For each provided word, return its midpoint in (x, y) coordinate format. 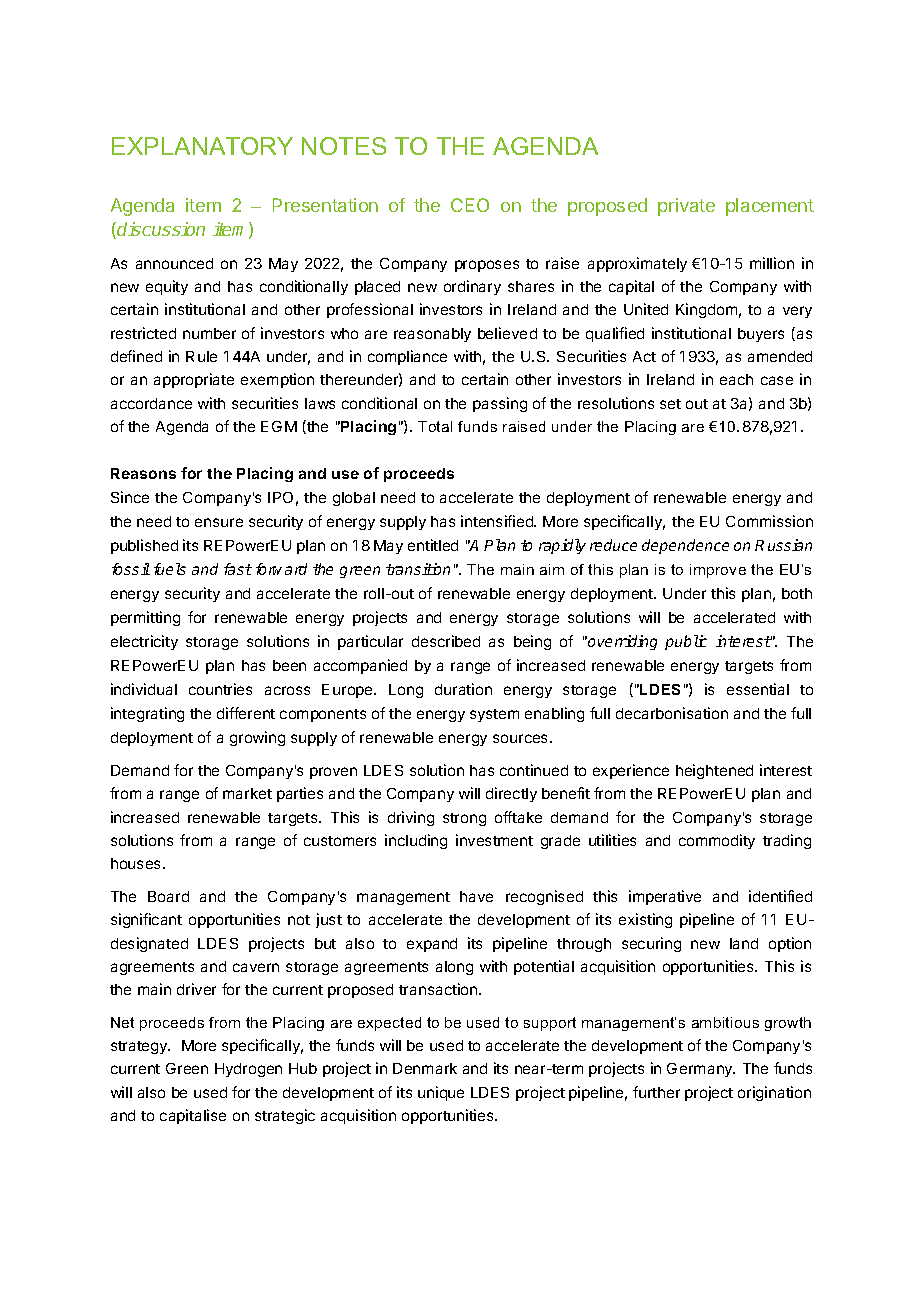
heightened (714, 771)
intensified (498, 521)
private (686, 207)
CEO (470, 205)
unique (441, 1093)
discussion (161, 229)
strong (464, 819)
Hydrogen (248, 1070)
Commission (769, 521)
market (247, 793)
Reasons (143, 473)
